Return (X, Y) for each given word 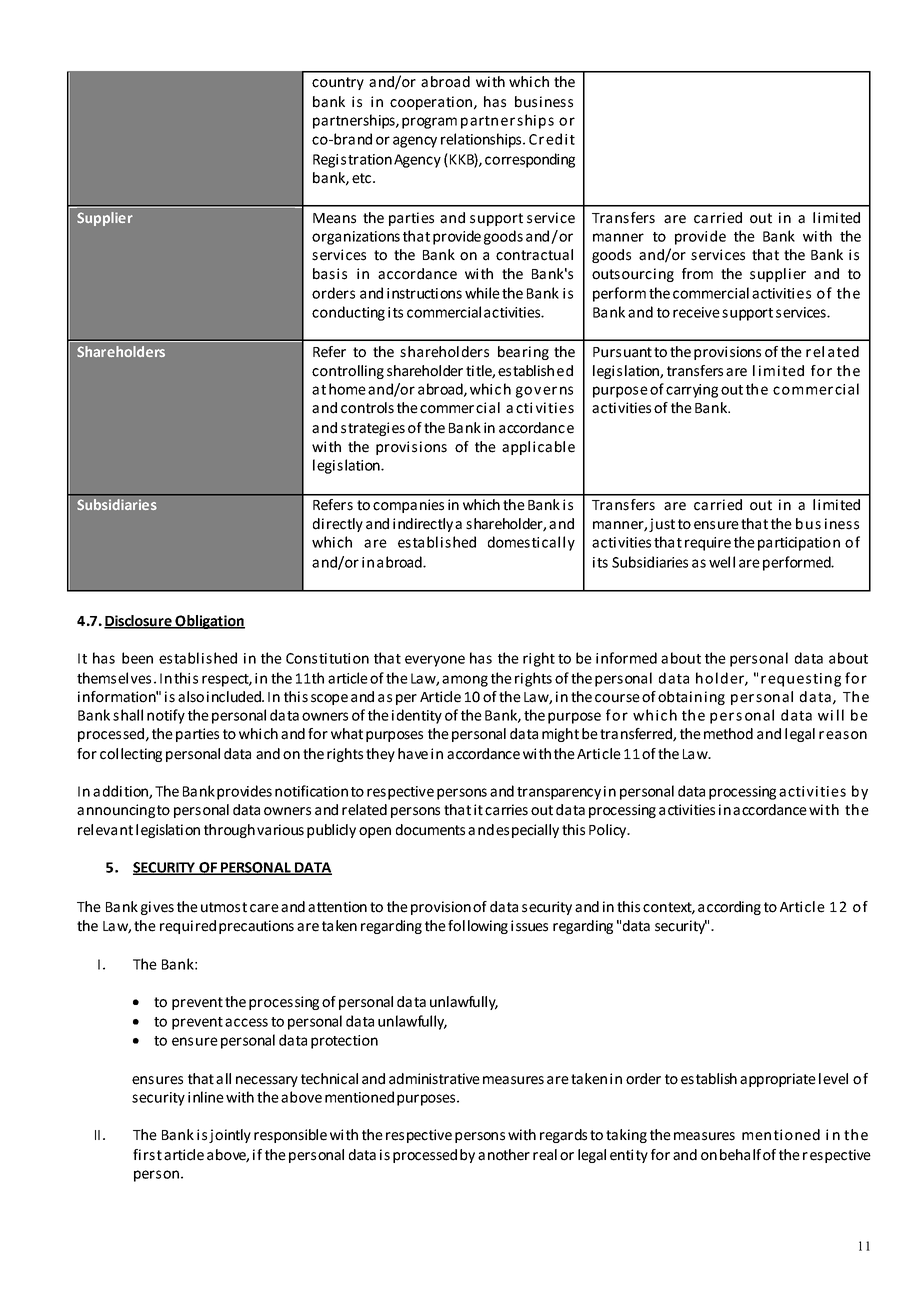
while (482, 293)
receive (696, 312)
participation (799, 544)
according (729, 908)
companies (408, 506)
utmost (224, 907)
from (697, 274)
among (465, 681)
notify (166, 716)
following (478, 927)
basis (330, 274)
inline (206, 1097)
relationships (482, 140)
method (728, 734)
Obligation (209, 622)
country (338, 83)
